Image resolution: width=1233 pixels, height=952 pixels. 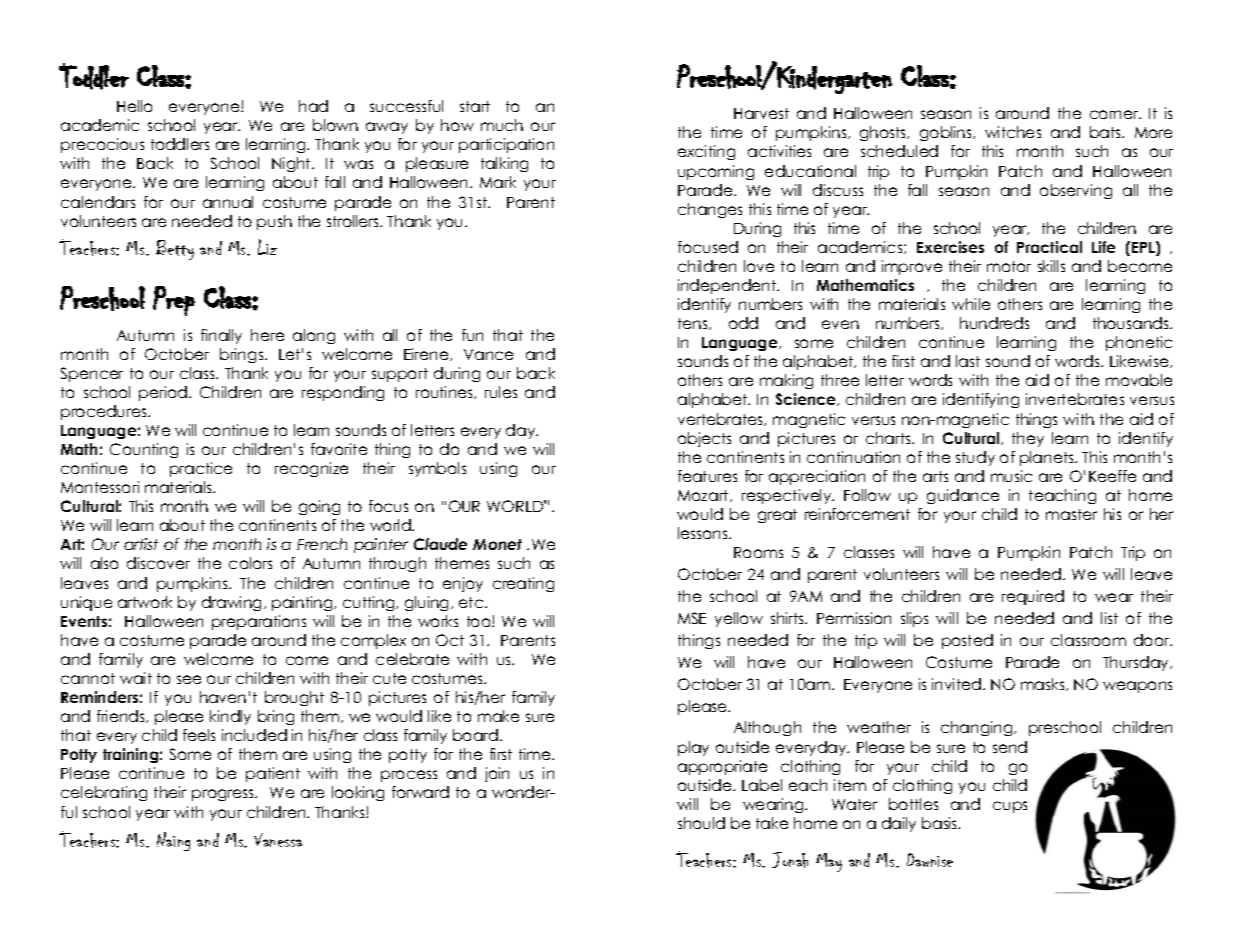 I want to click on Naing, so click(x=173, y=841).
